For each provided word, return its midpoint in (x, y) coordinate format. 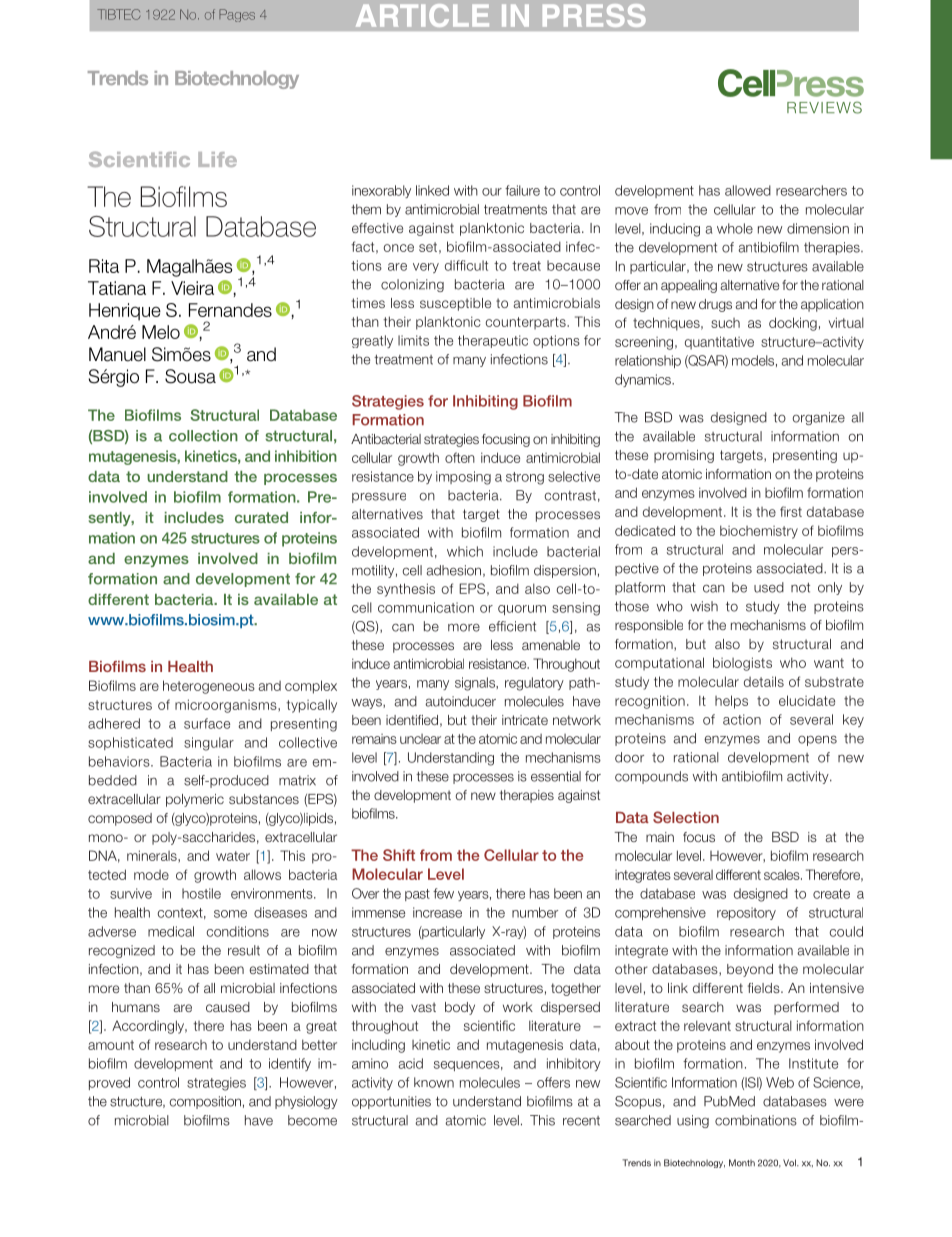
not (800, 588)
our (492, 192)
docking (793, 324)
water (233, 856)
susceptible (455, 304)
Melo (161, 332)
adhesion (455, 571)
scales (783, 874)
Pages (237, 15)
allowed (748, 190)
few (443, 893)
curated (261, 517)
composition (205, 1102)
